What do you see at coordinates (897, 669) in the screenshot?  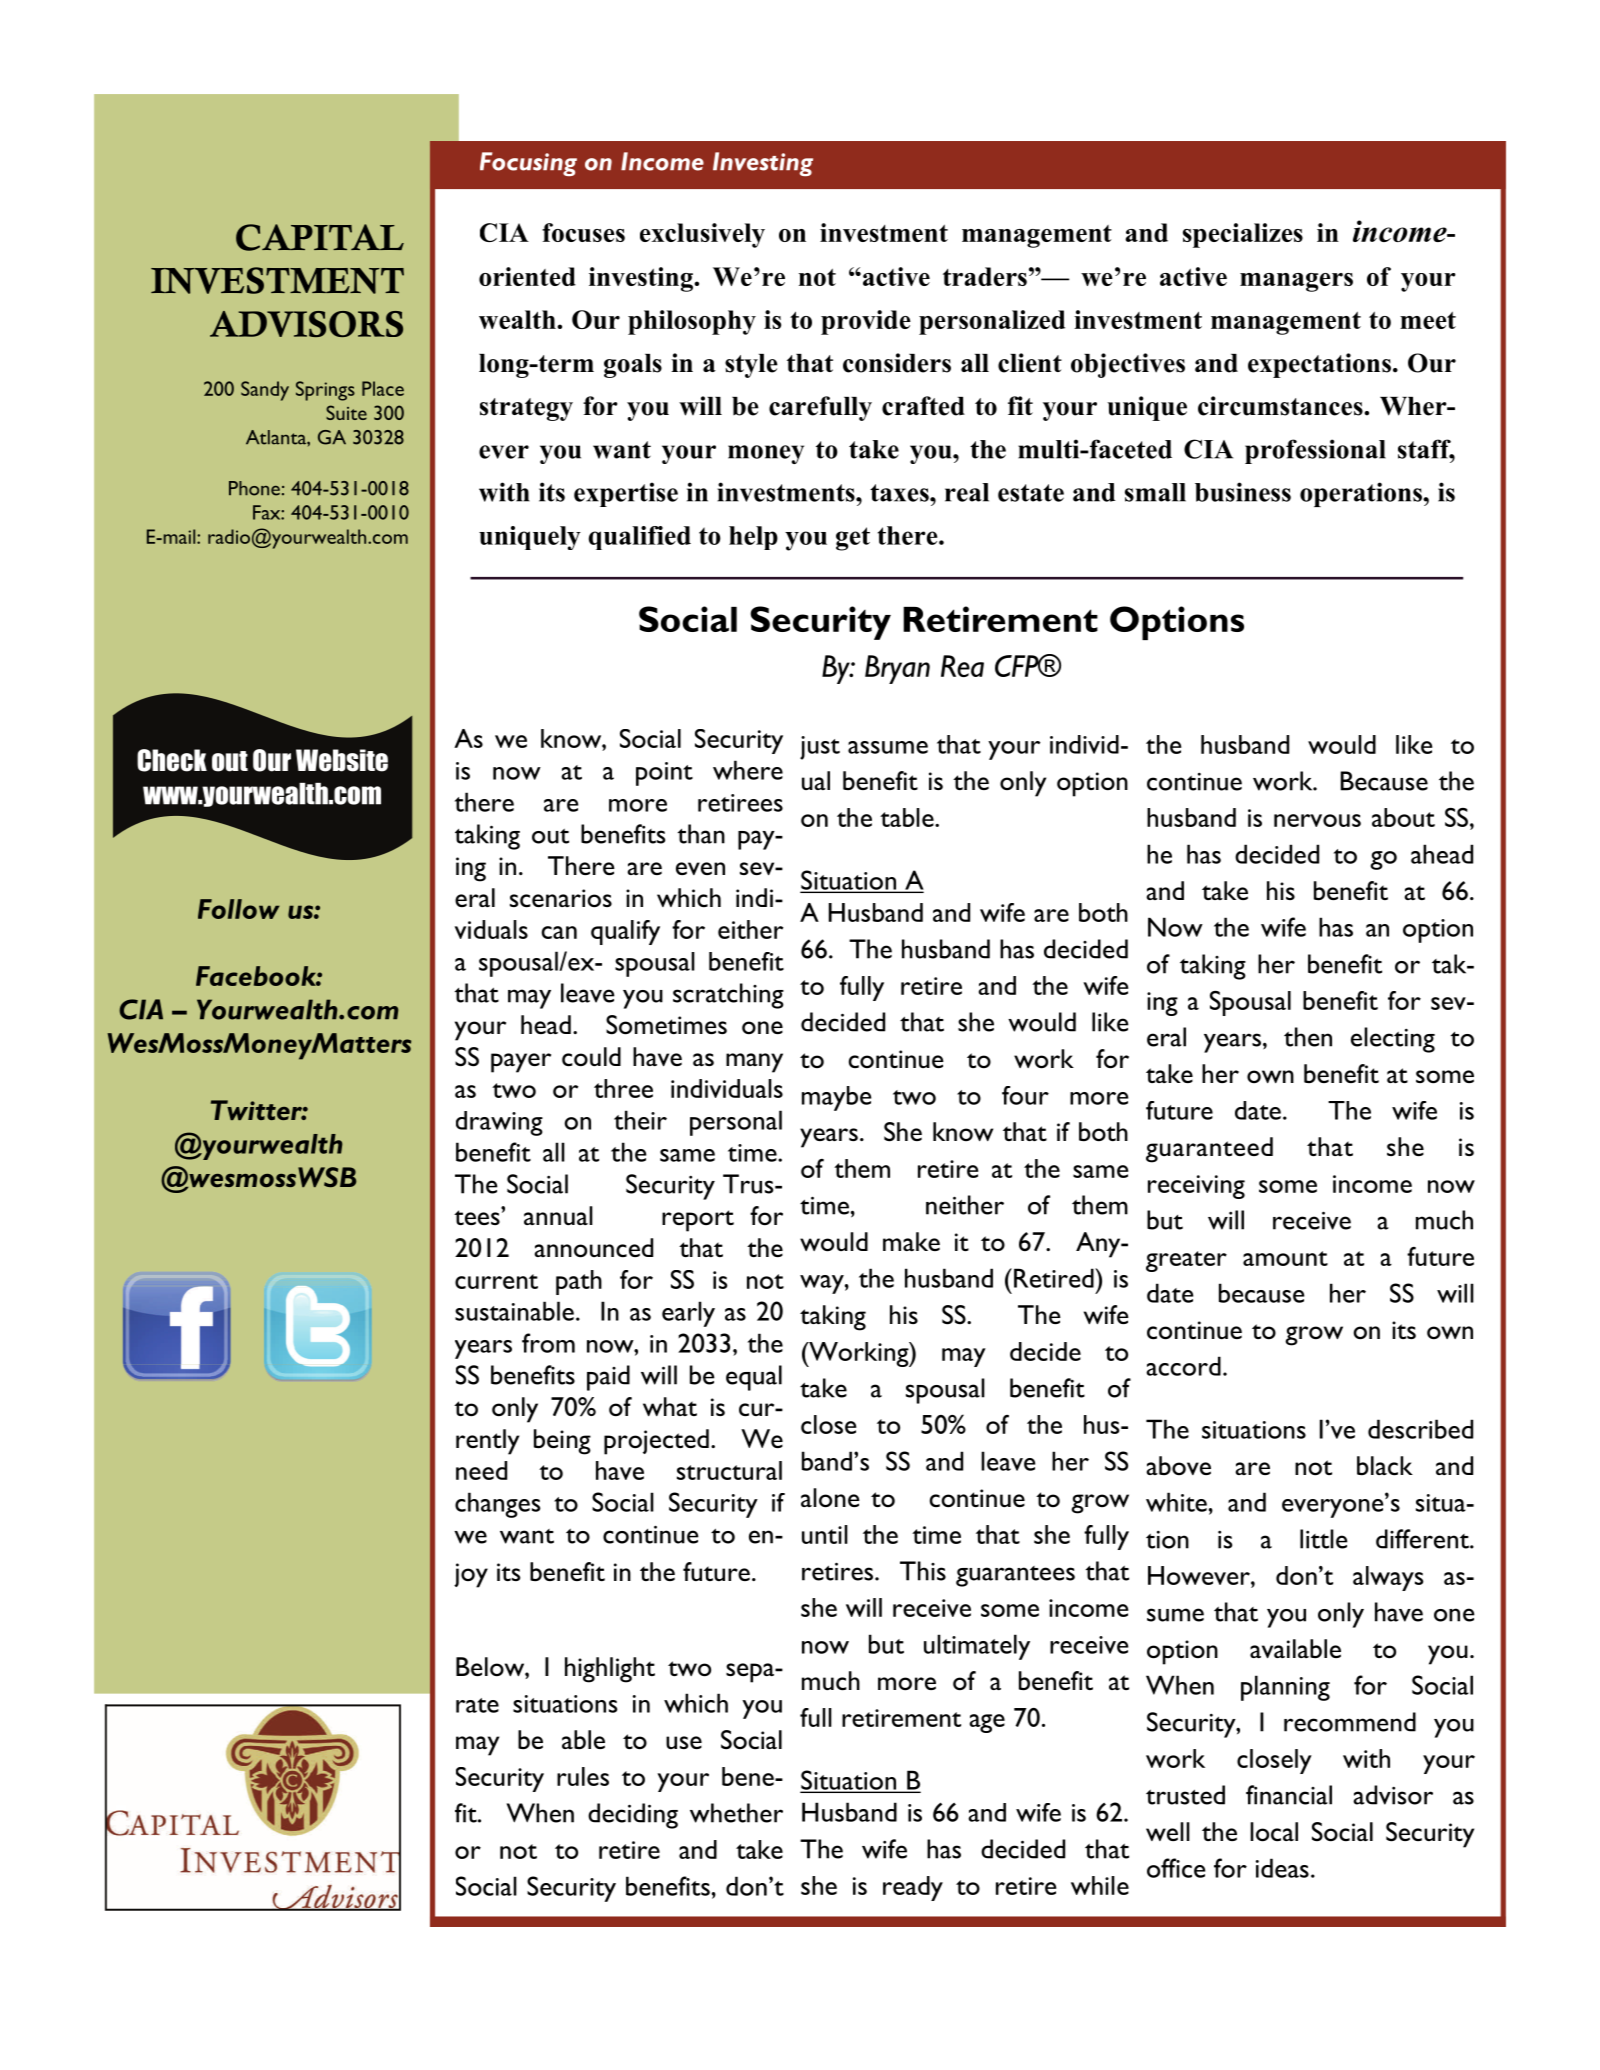 I see `Bryan` at bounding box center [897, 669].
